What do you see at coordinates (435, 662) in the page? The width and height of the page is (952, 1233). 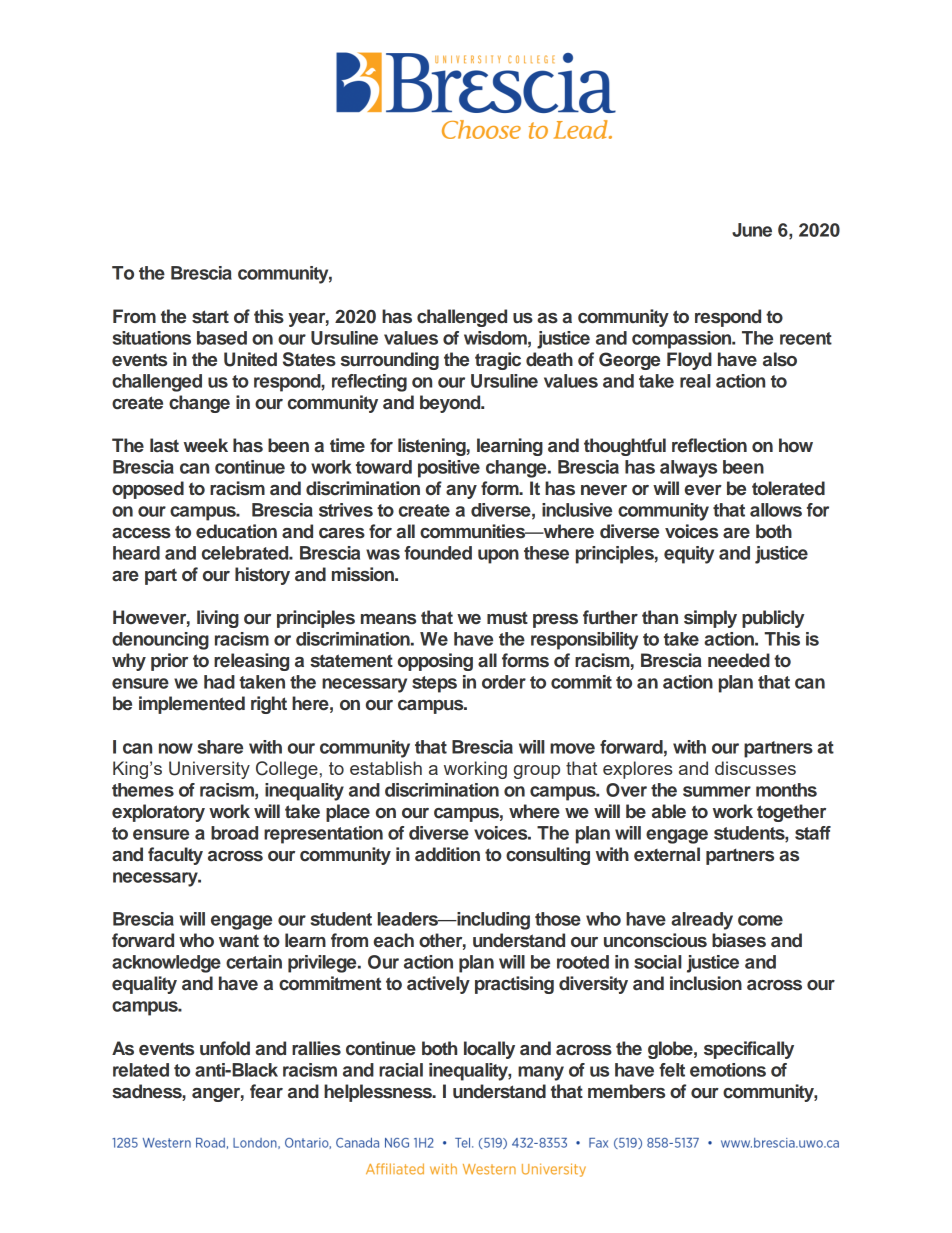 I see `opposing` at bounding box center [435, 662].
